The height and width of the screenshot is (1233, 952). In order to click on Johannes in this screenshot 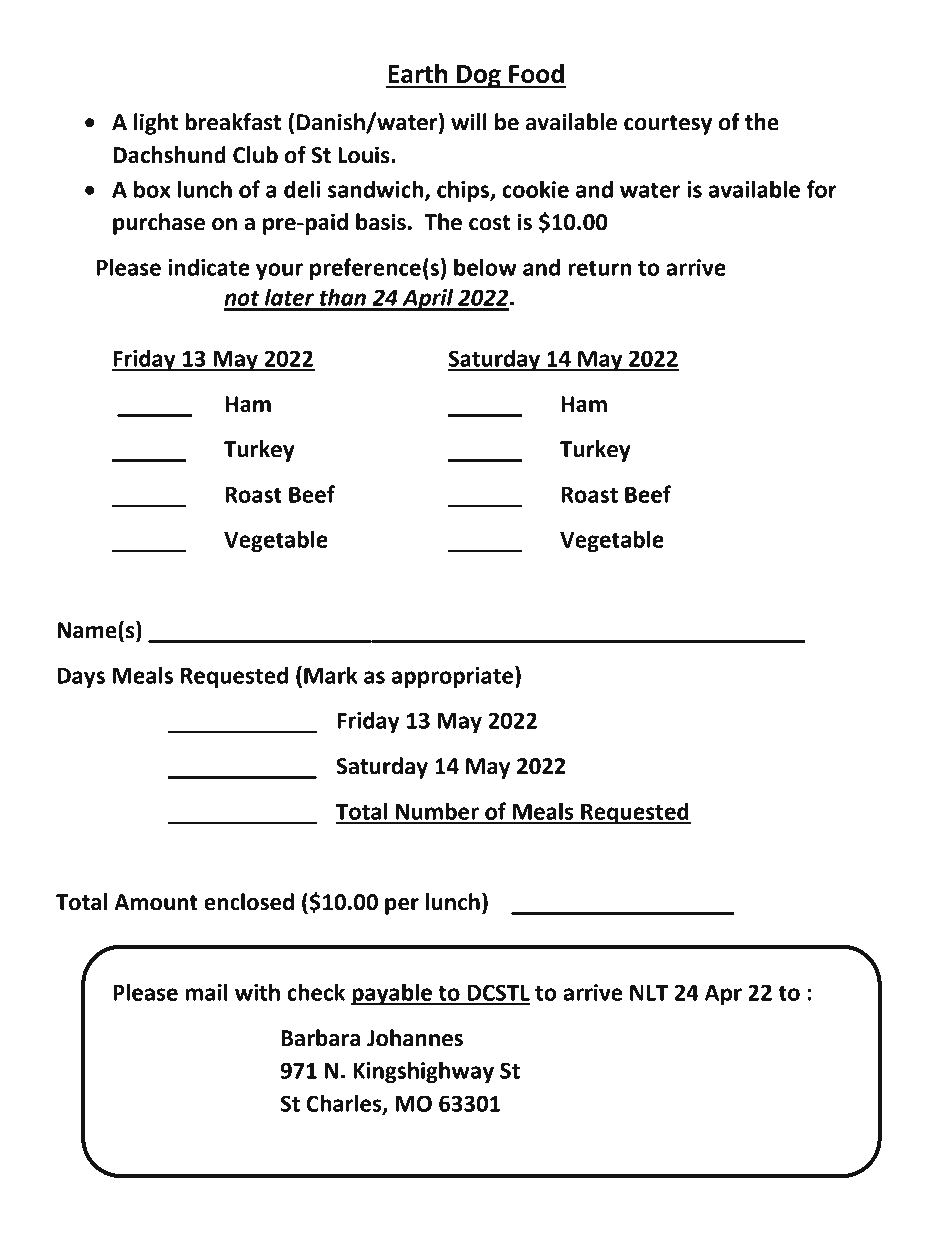, I will do `click(415, 1038)`.
